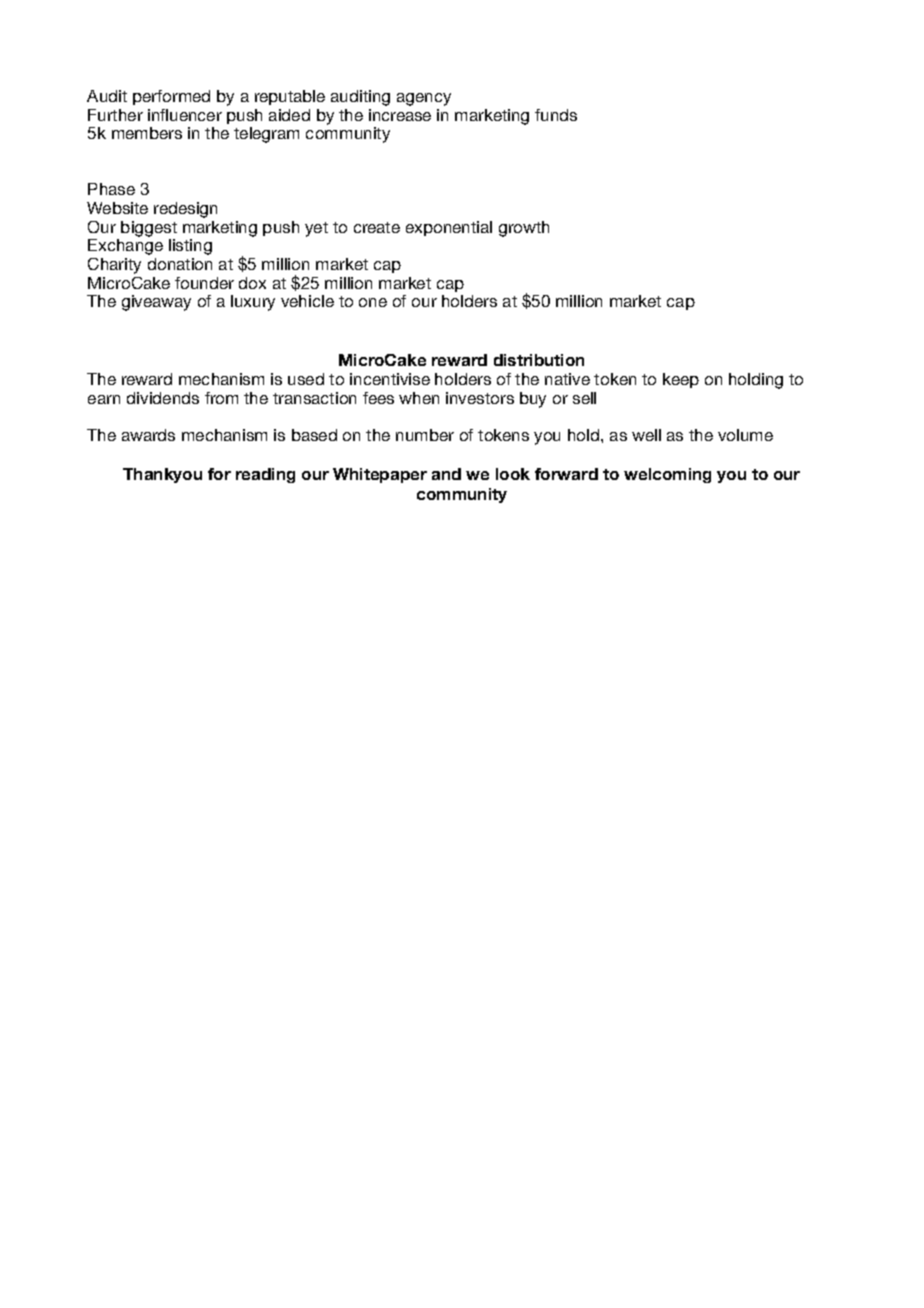 Image resolution: width=924 pixels, height=1308 pixels. I want to click on growth, so click(524, 229).
